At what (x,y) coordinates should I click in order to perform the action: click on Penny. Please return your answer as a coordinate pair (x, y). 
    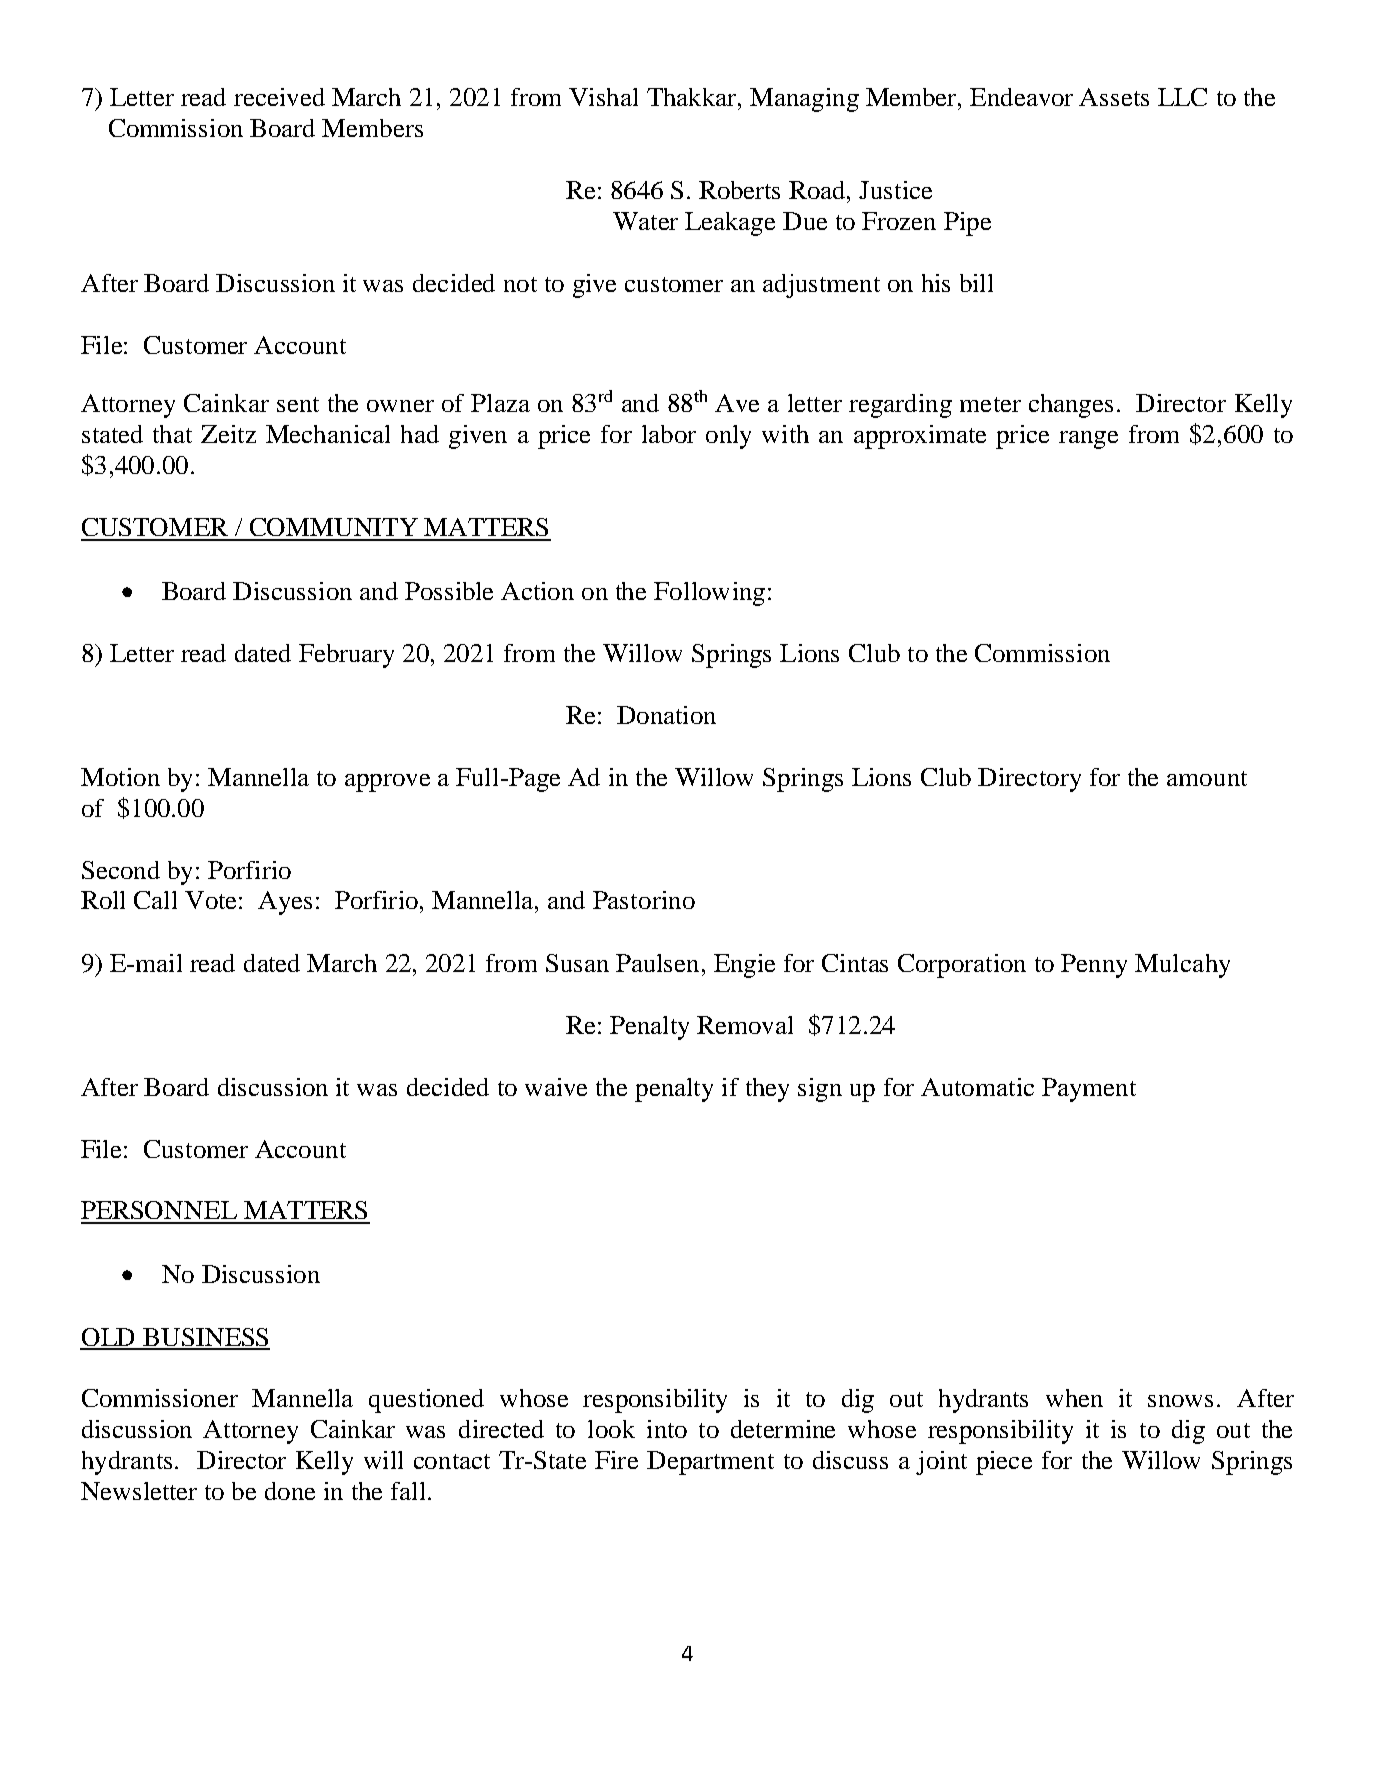
    Looking at the image, I should click on (1094, 966).
